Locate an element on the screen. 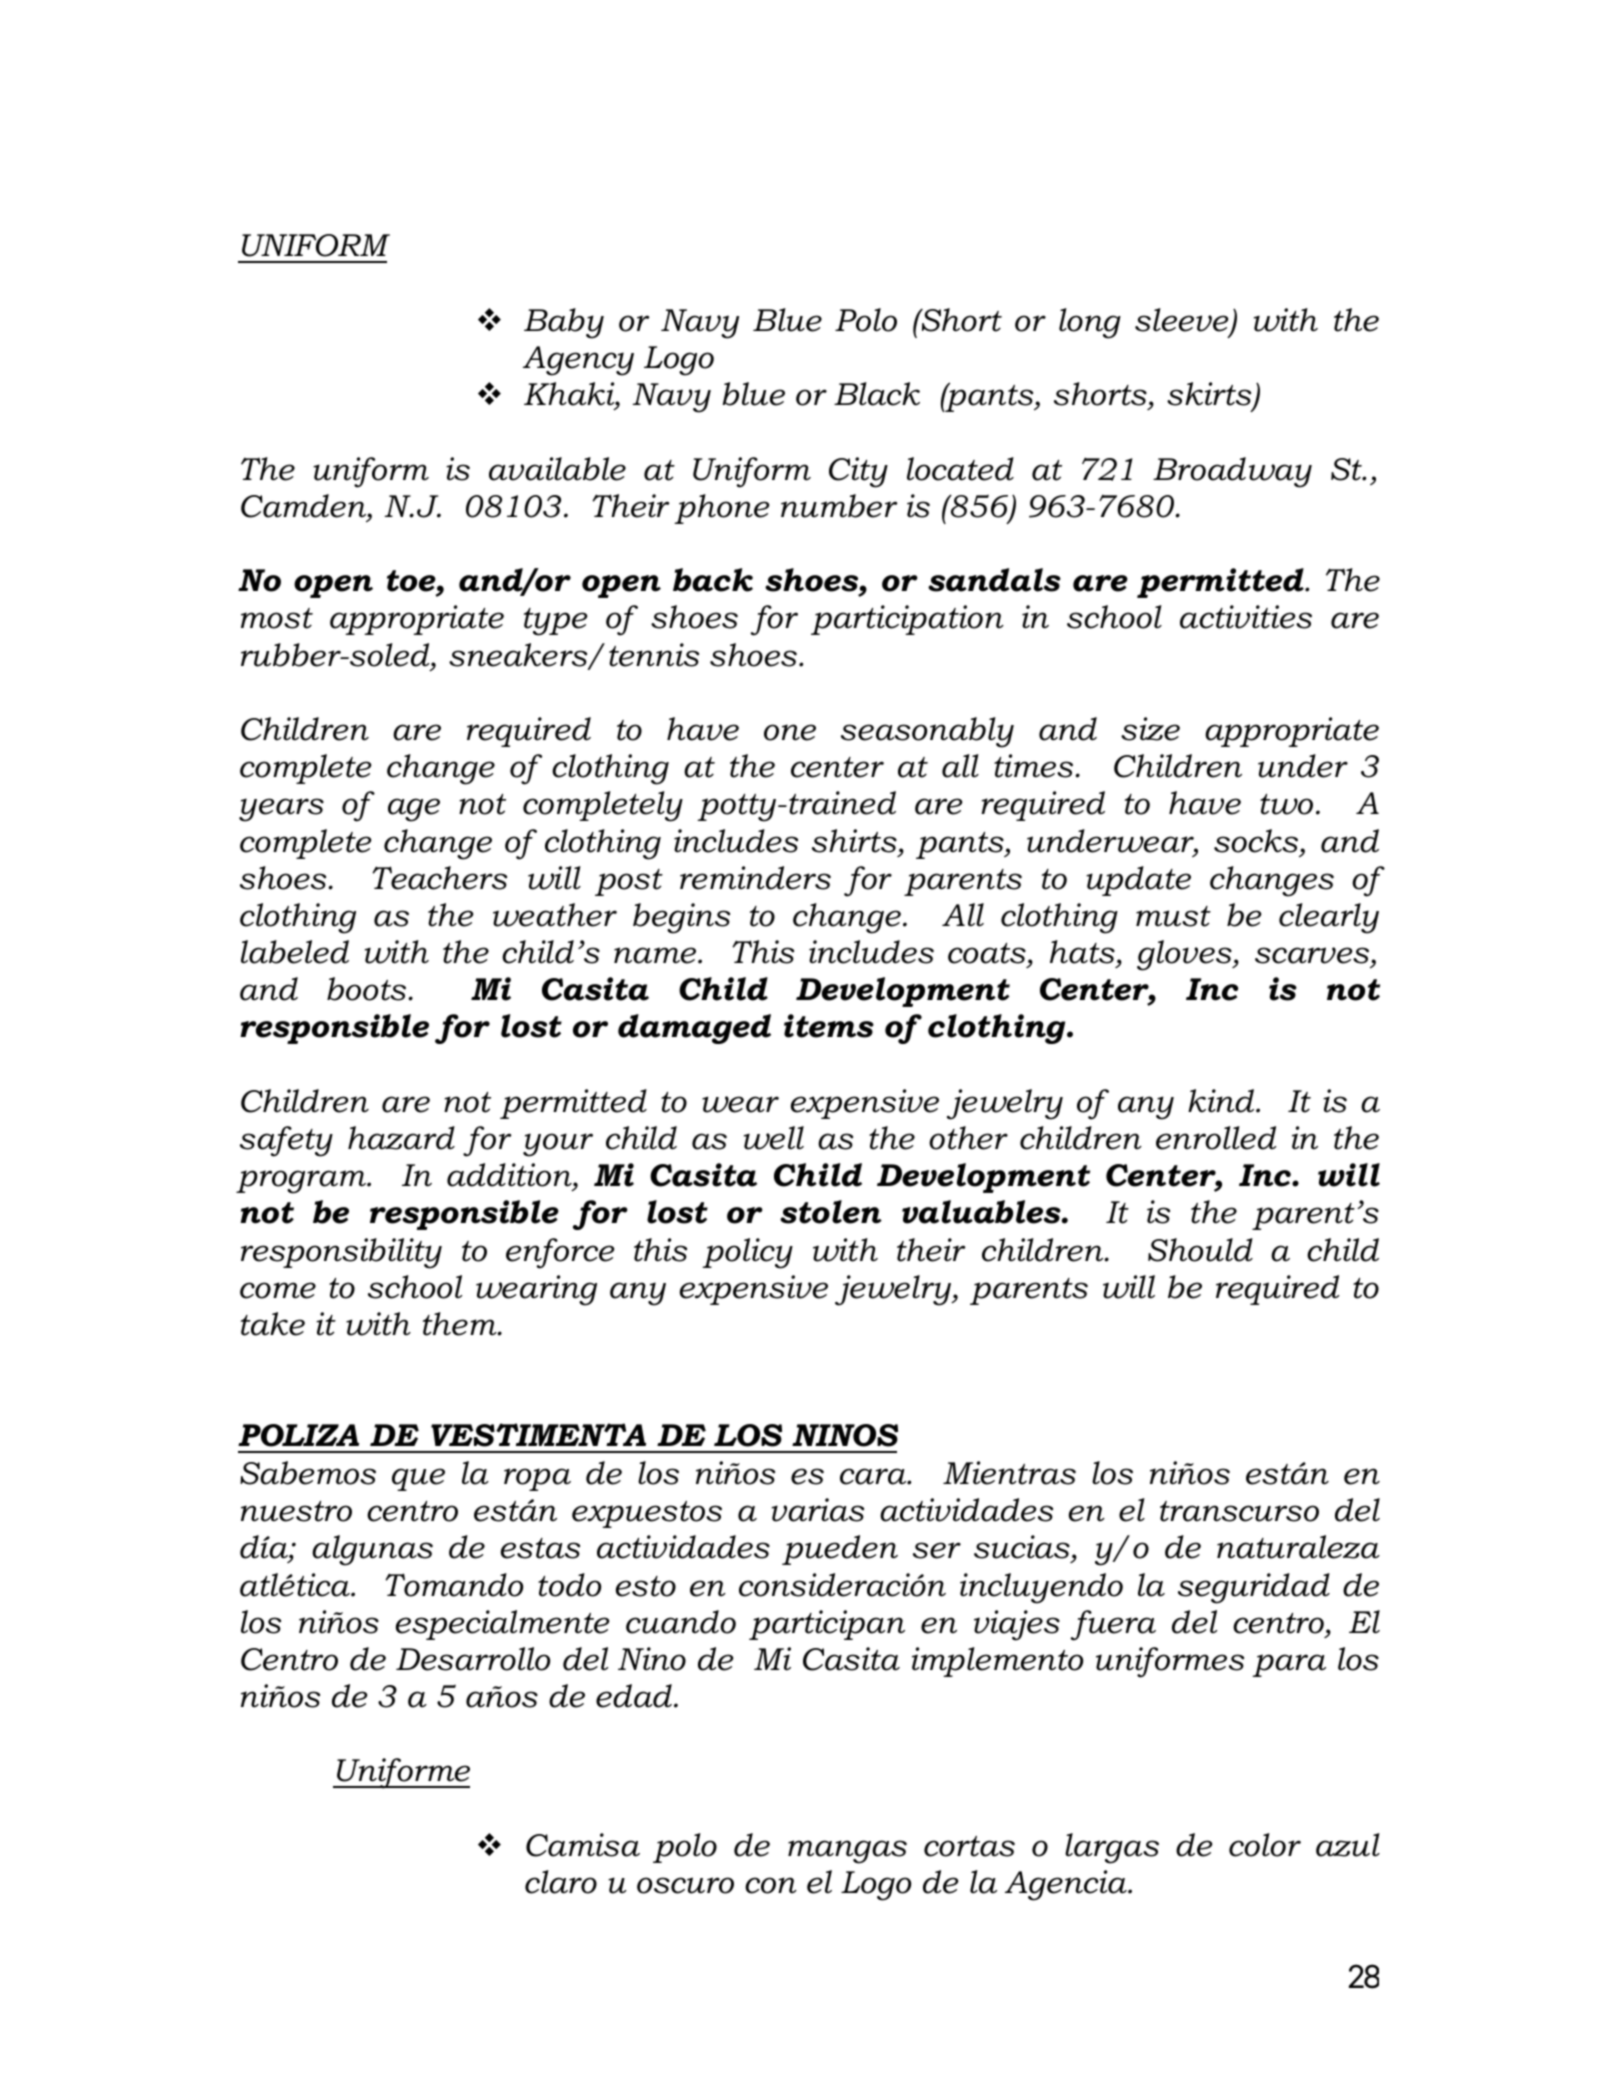 The image size is (1616, 2091). Baby is located at coordinates (564, 323).
